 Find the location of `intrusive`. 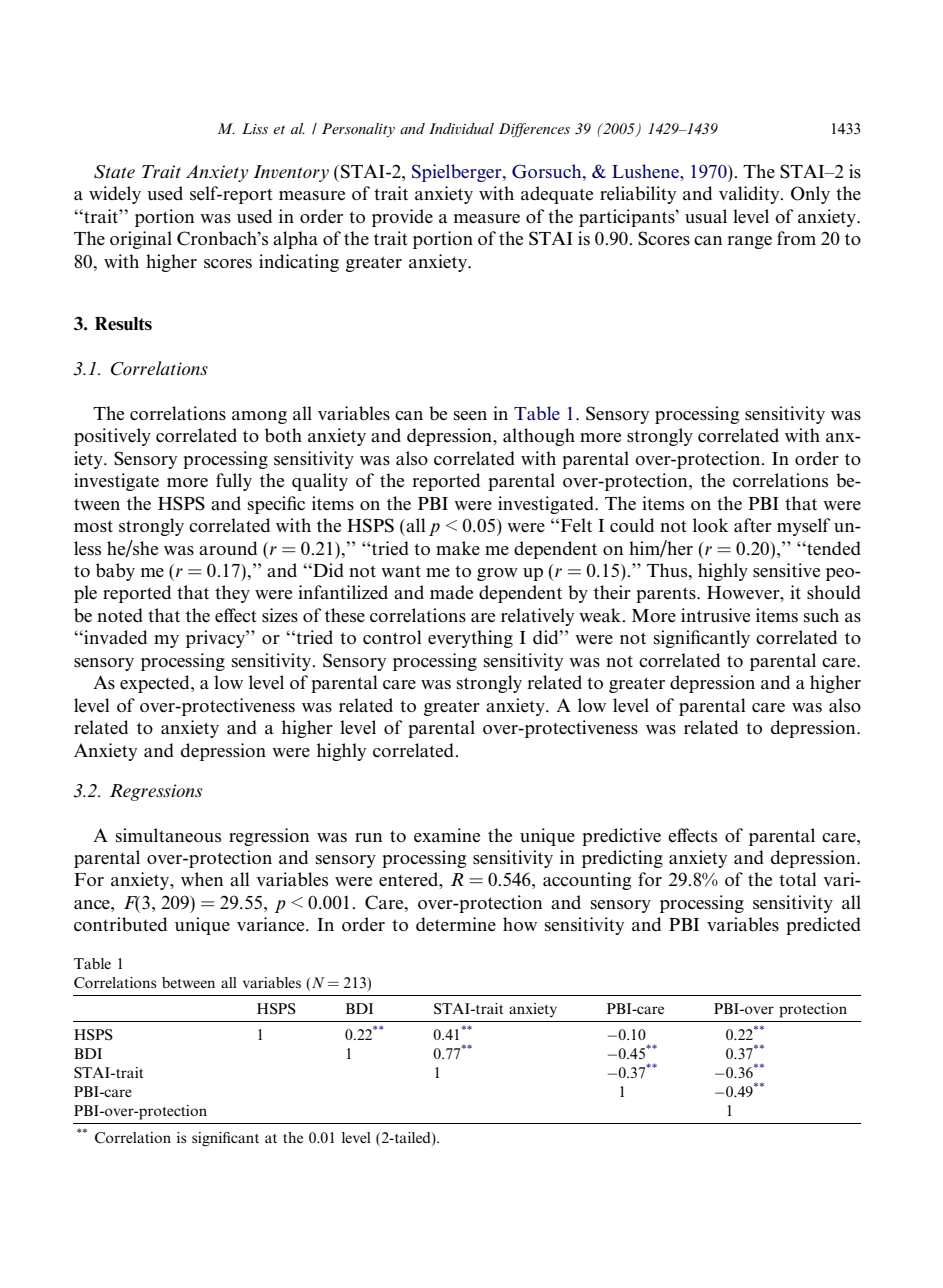

intrusive is located at coordinates (715, 615).
